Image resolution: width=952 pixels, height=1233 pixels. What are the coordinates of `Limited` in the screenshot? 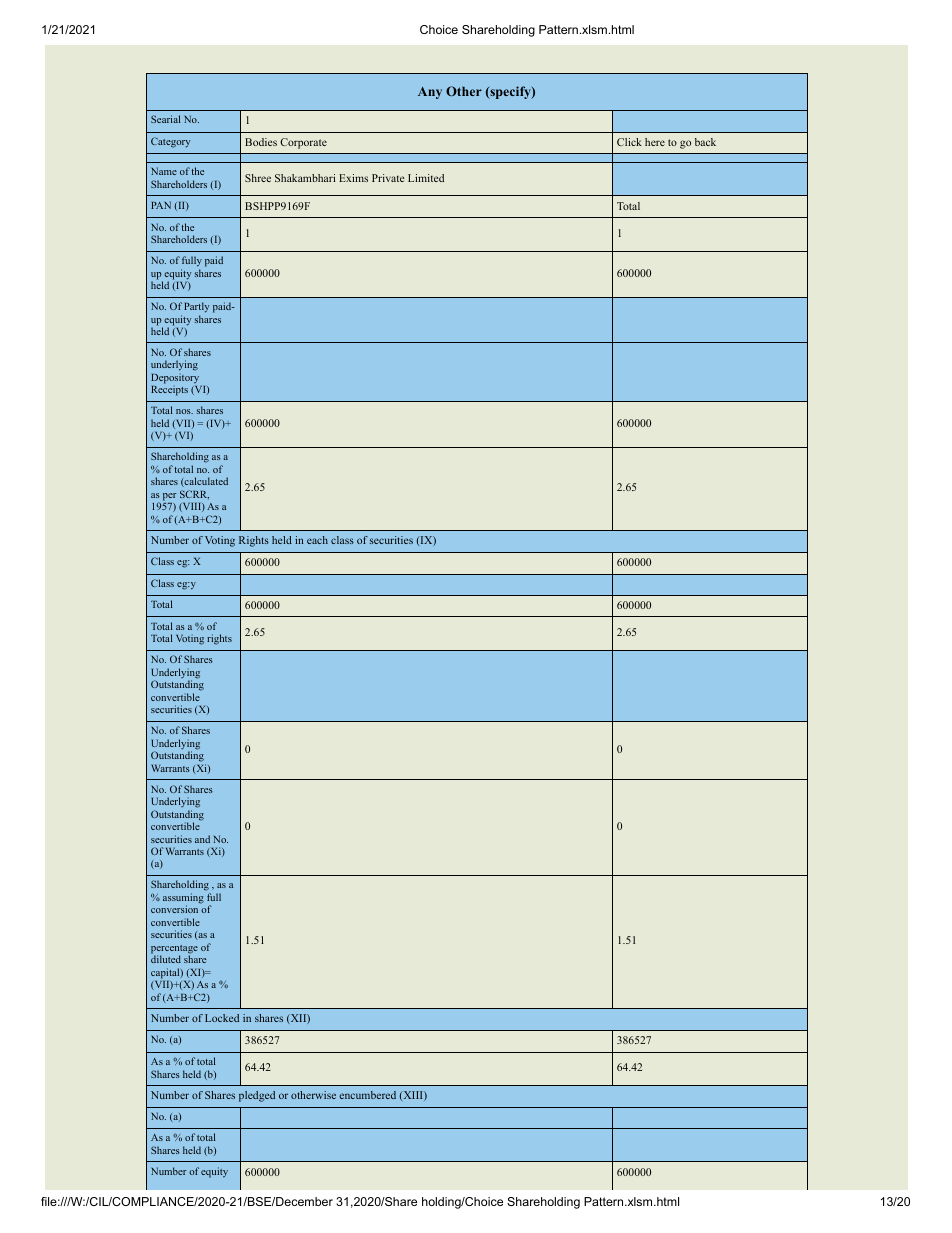 It's located at (426, 178).
